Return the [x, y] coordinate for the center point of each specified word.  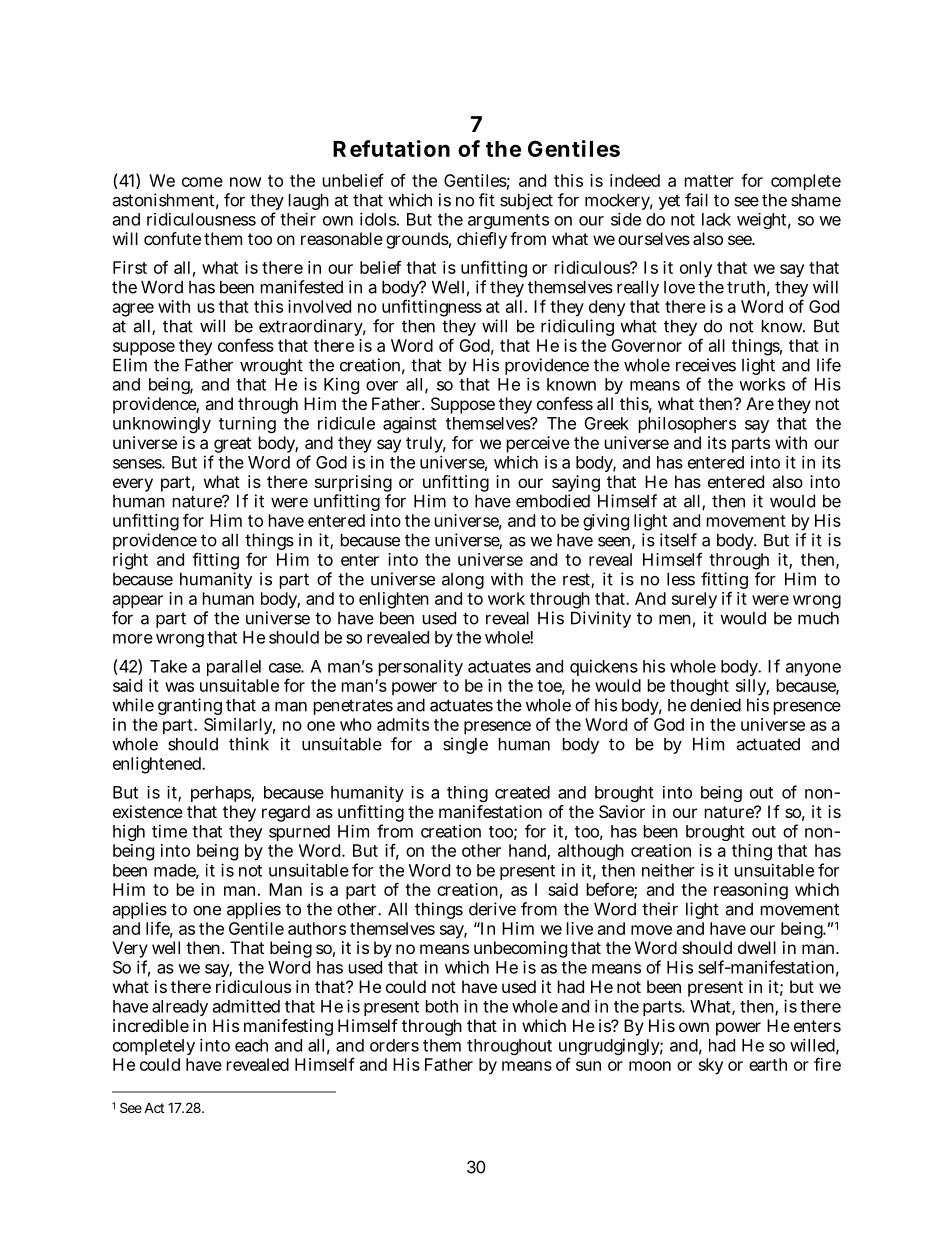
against [410, 425]
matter [709, 181]
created [522, 792]
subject [526, 201]
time [169, 831]
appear [138, 602]
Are [760, 403]
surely [694, 602]
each [251, 1045]
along [463, 581]
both [442, 1006]
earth [768, 1064]
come [202, 182]
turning [247, 424]
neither [668, 870]
